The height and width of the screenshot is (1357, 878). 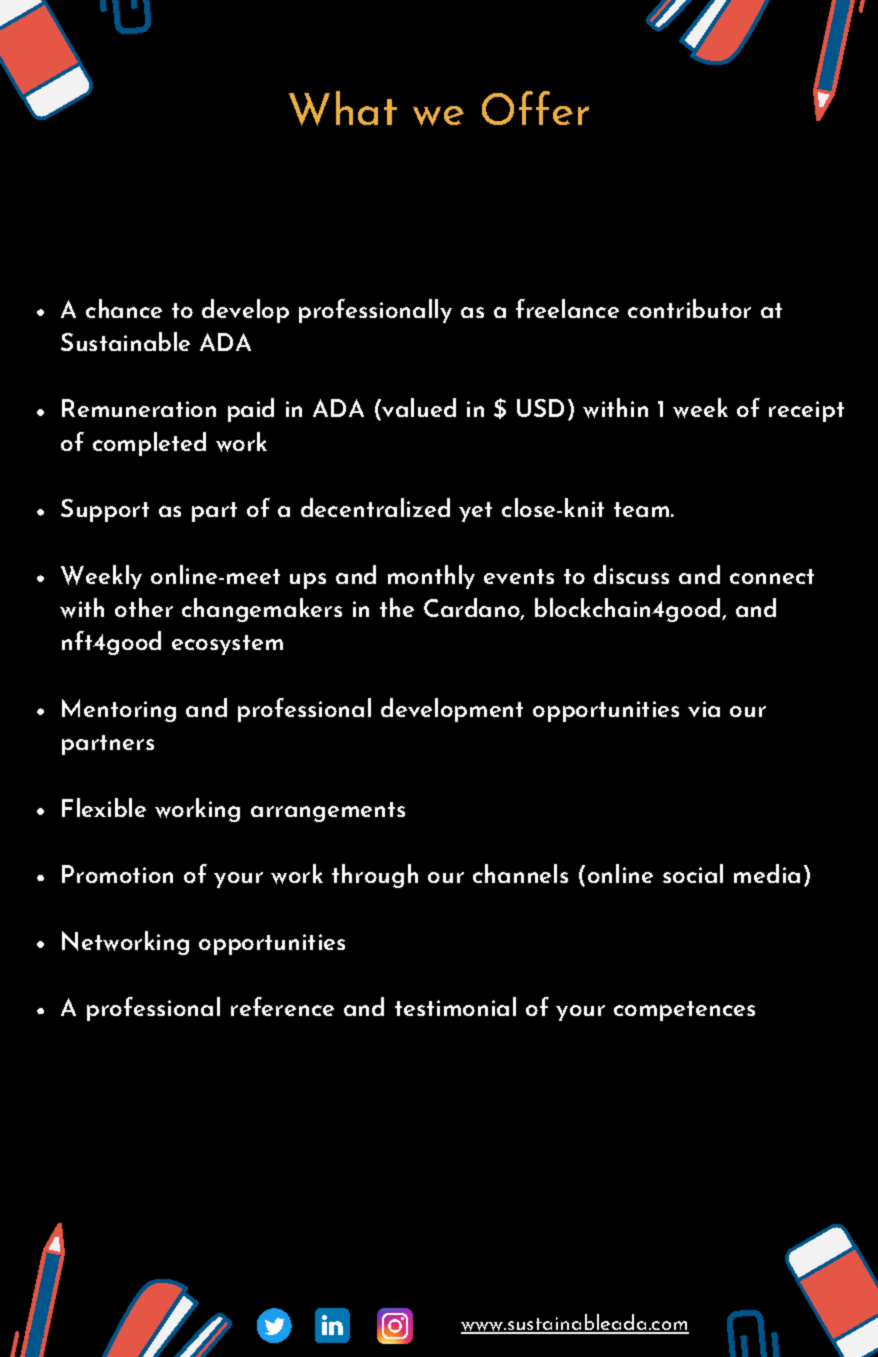 I want to click on connect, so click(x=772, y=576).
